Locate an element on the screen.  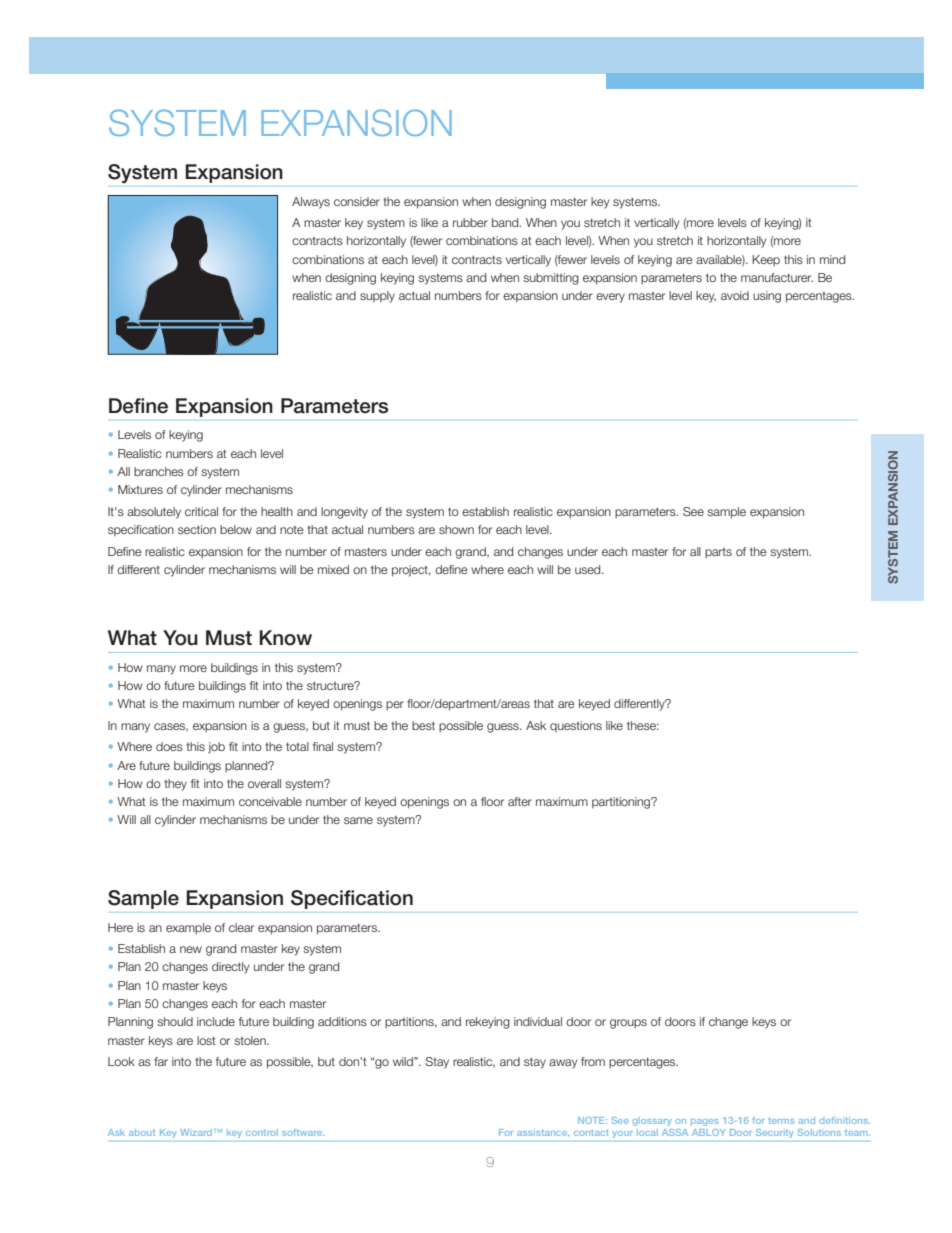
Wizard is located at coordinates (197, 1132).
